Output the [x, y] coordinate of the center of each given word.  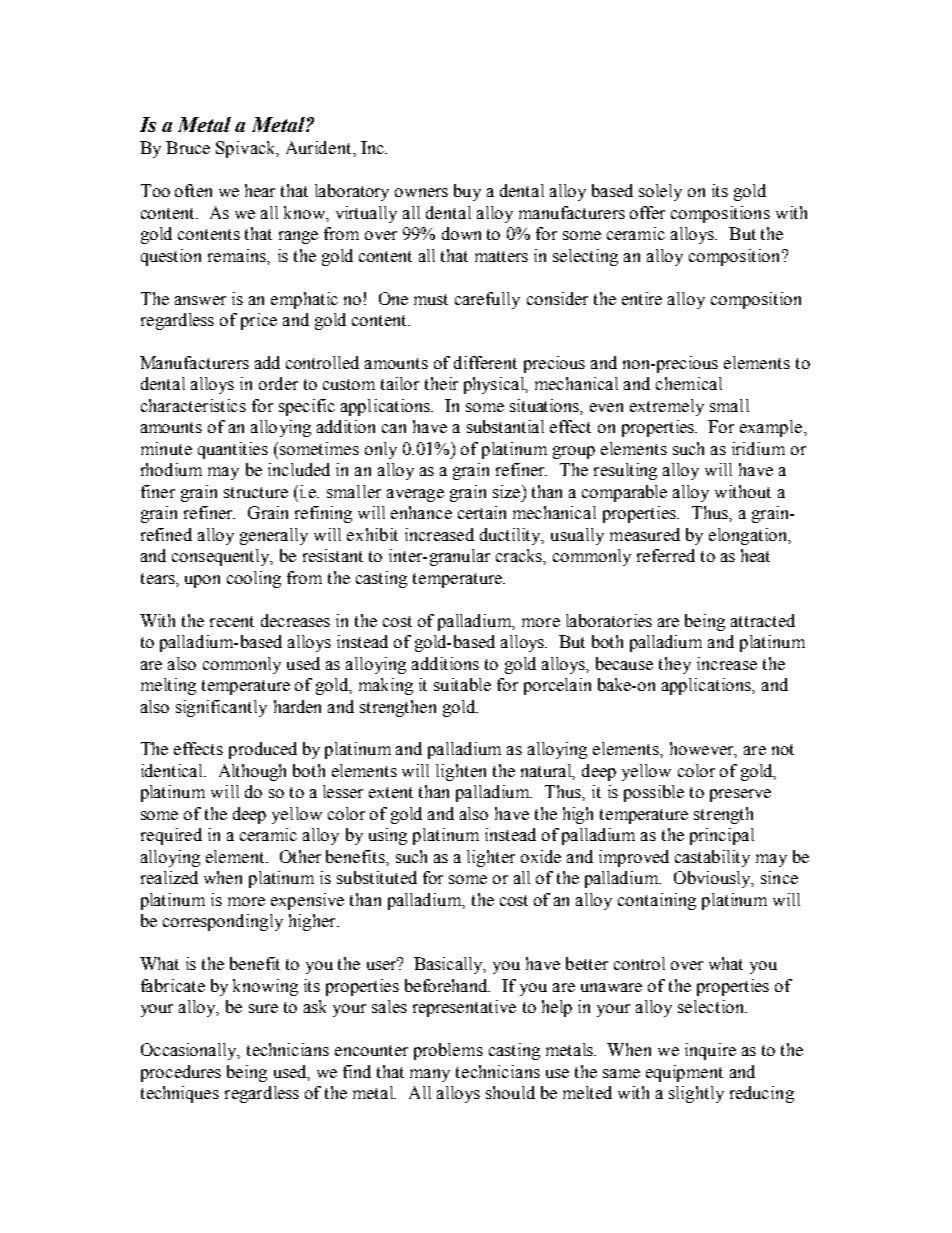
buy [467, 192]
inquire [710, 1051]
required [171, 836]
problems [448, 1051]
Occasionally [190, 1051]
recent [232, 621]
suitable [462, 684]
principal [722, 836]
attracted [763, 620]
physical [496, 385]
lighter [491, 858]
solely [660, 192]
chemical [689, 383]
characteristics [193, 405]
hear [260, 190]
